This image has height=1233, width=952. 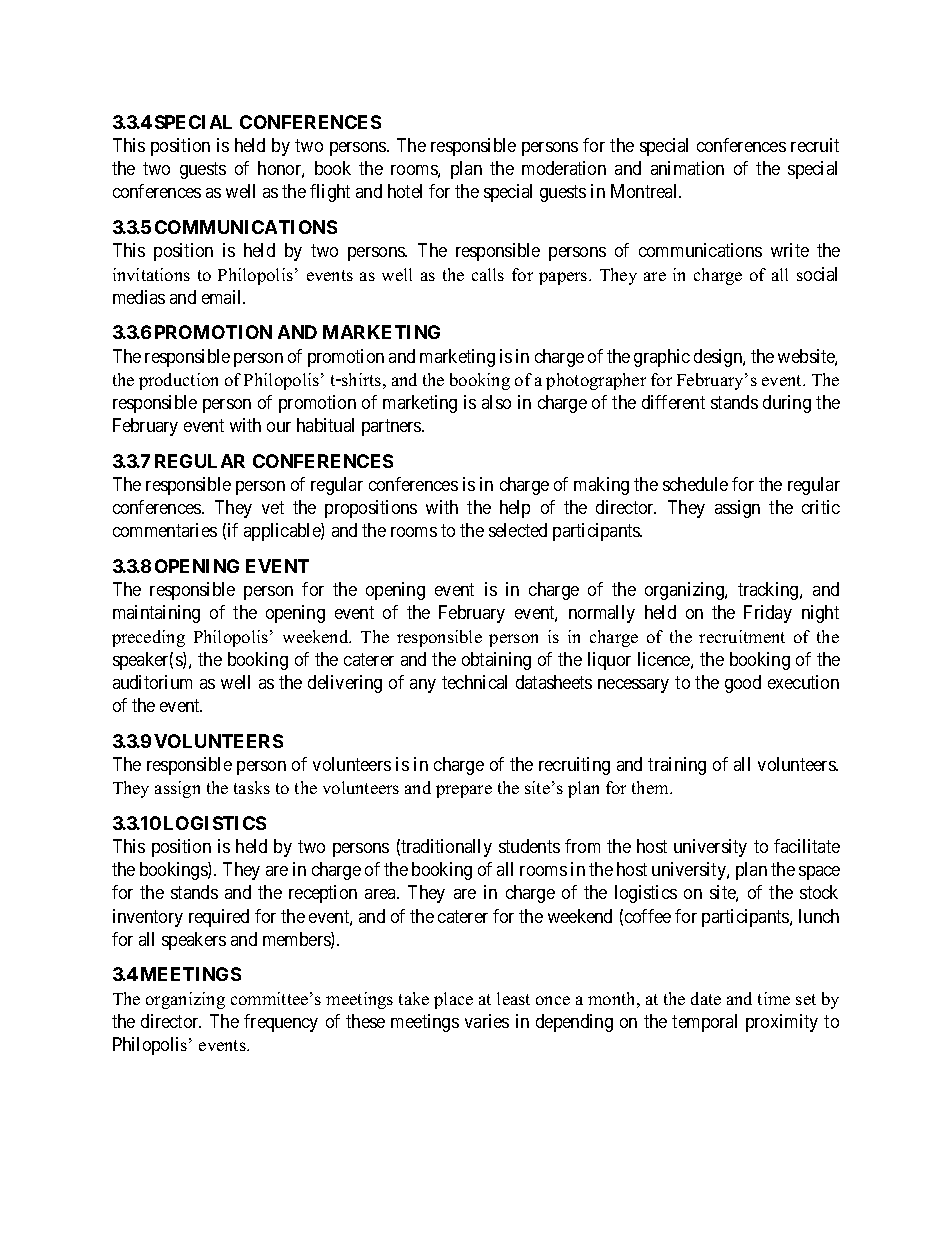 I want to click on tasks, so click(x=252, y=787).
